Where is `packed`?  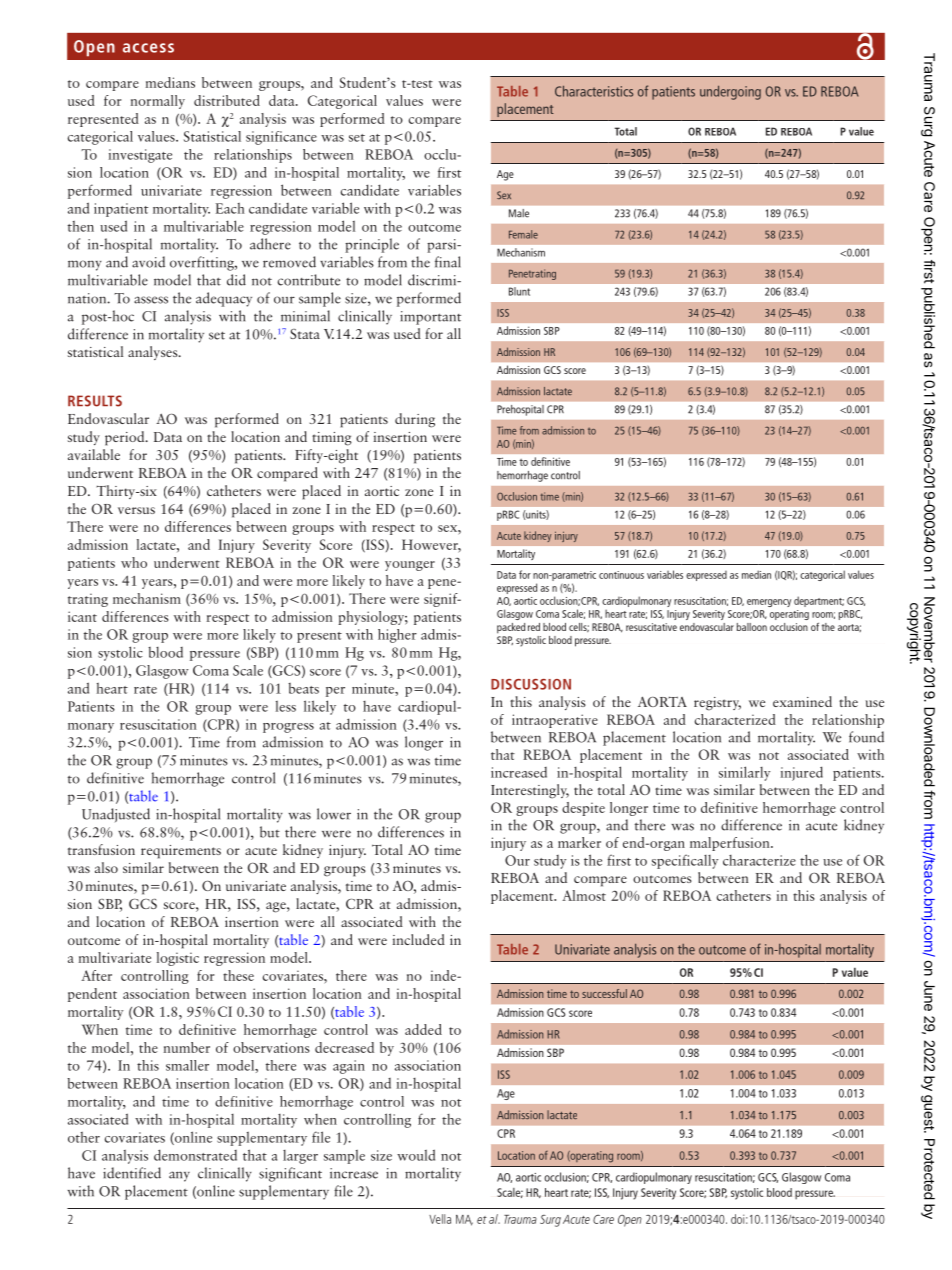 packed is located at coordinates (511, 628).
